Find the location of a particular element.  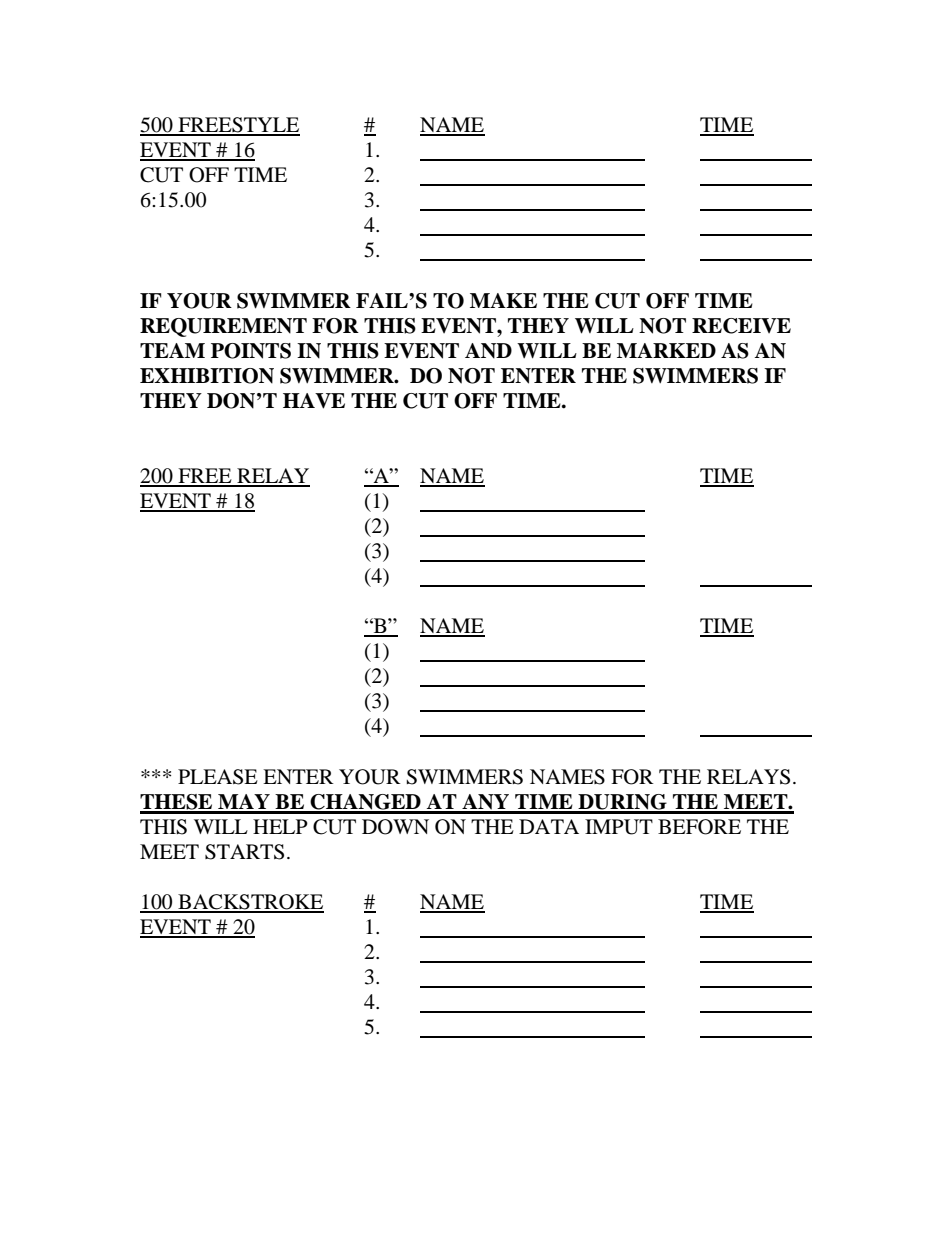

MARKED is located at coordinates (666, 350).
